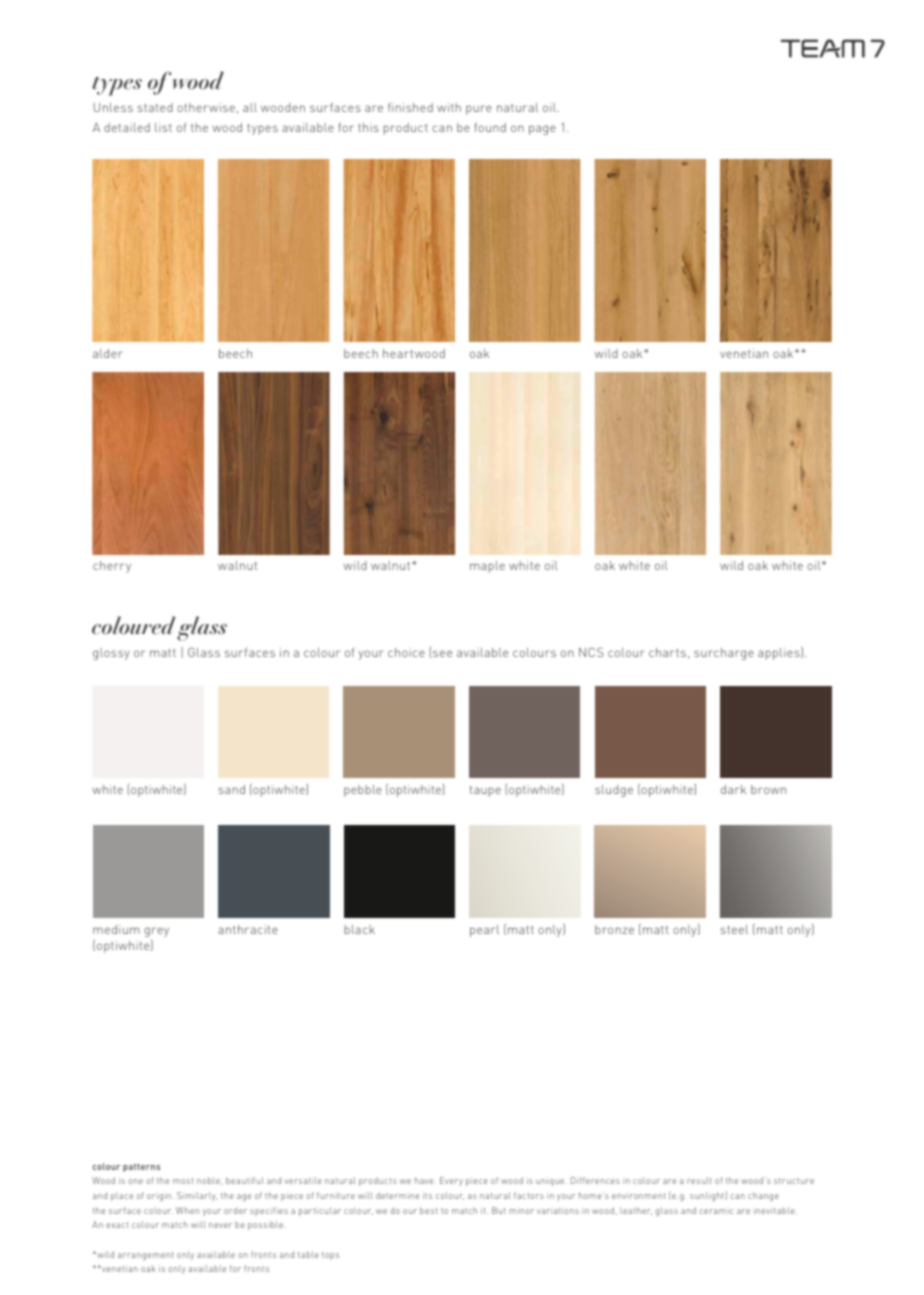 This page has width=924, height=1295. Describe the element at coordinates (449, 107) in the page. I see `with` at that location.
